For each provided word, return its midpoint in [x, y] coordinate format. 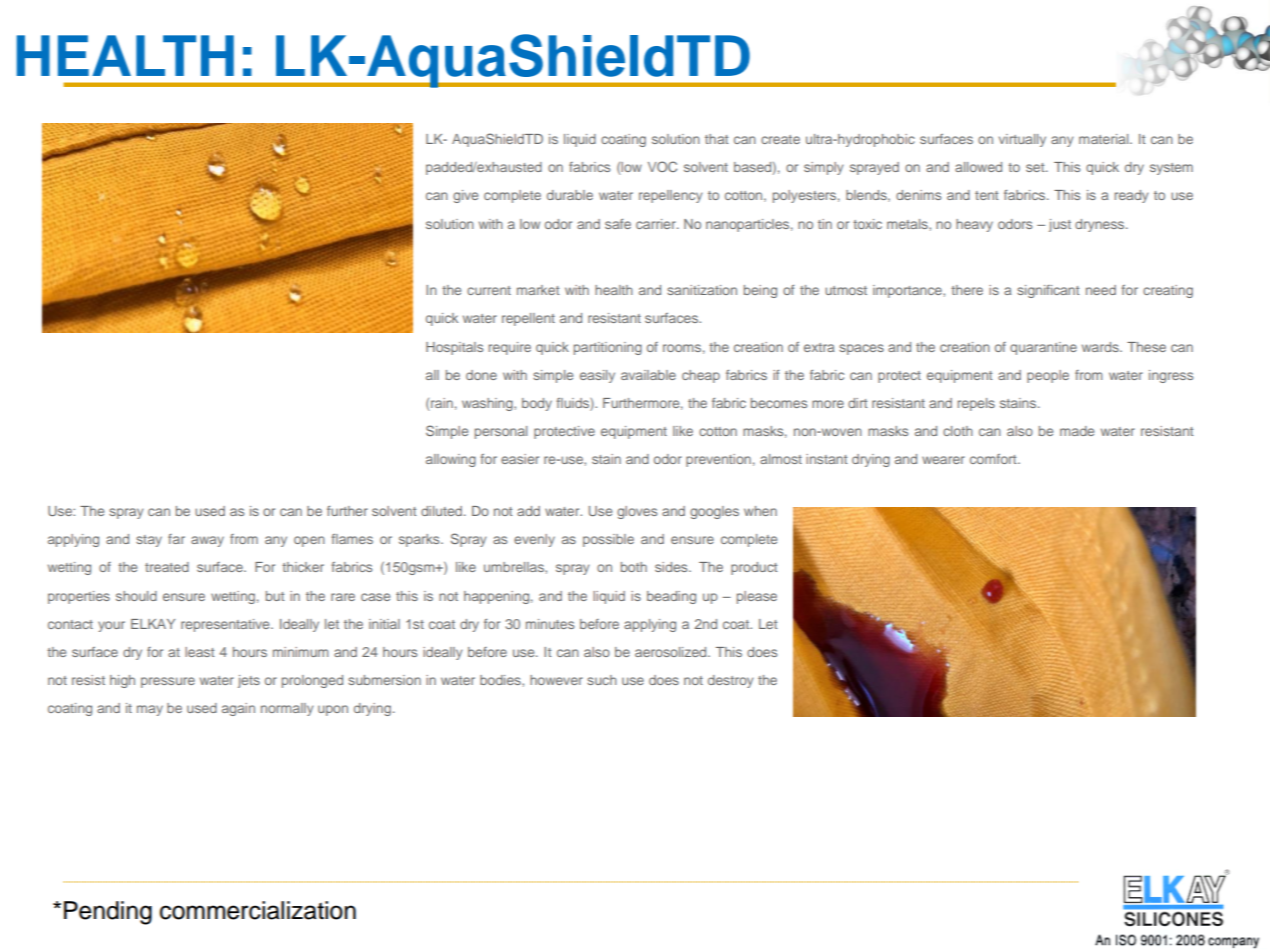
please [757, 597]
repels [976, 404]
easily [597, 376]
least [199, 652]
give [465, 196]
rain [441, 404]
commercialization [258, 910]
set [1036, 167]
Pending [108, 913]
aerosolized [672, 652]
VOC [662, 166]
